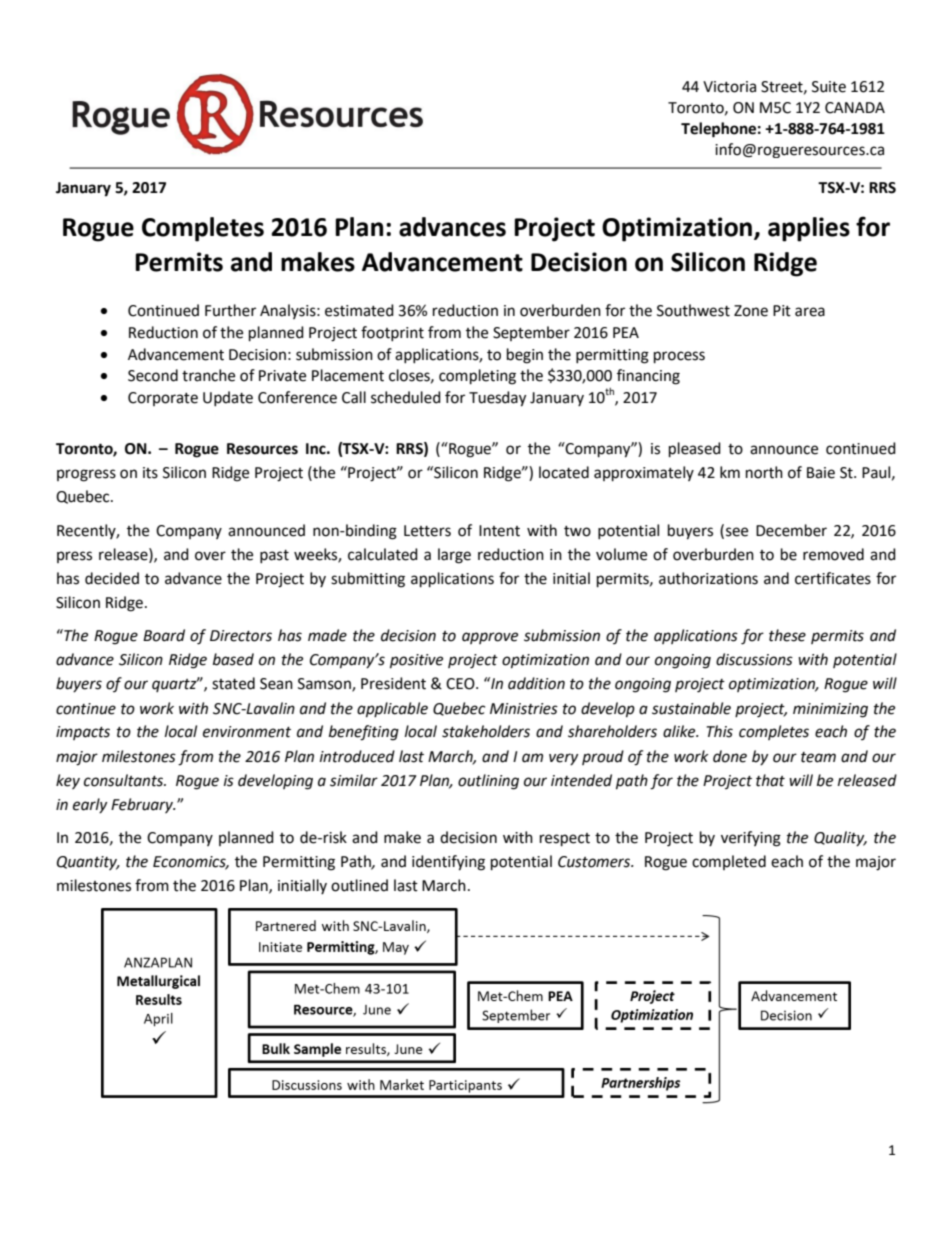 The width and height of the screenshot is (952, 1233). What do you see at coordinates (392, 333) in the screenshot?
I see `footprint` at bounding box center [392, 333].
